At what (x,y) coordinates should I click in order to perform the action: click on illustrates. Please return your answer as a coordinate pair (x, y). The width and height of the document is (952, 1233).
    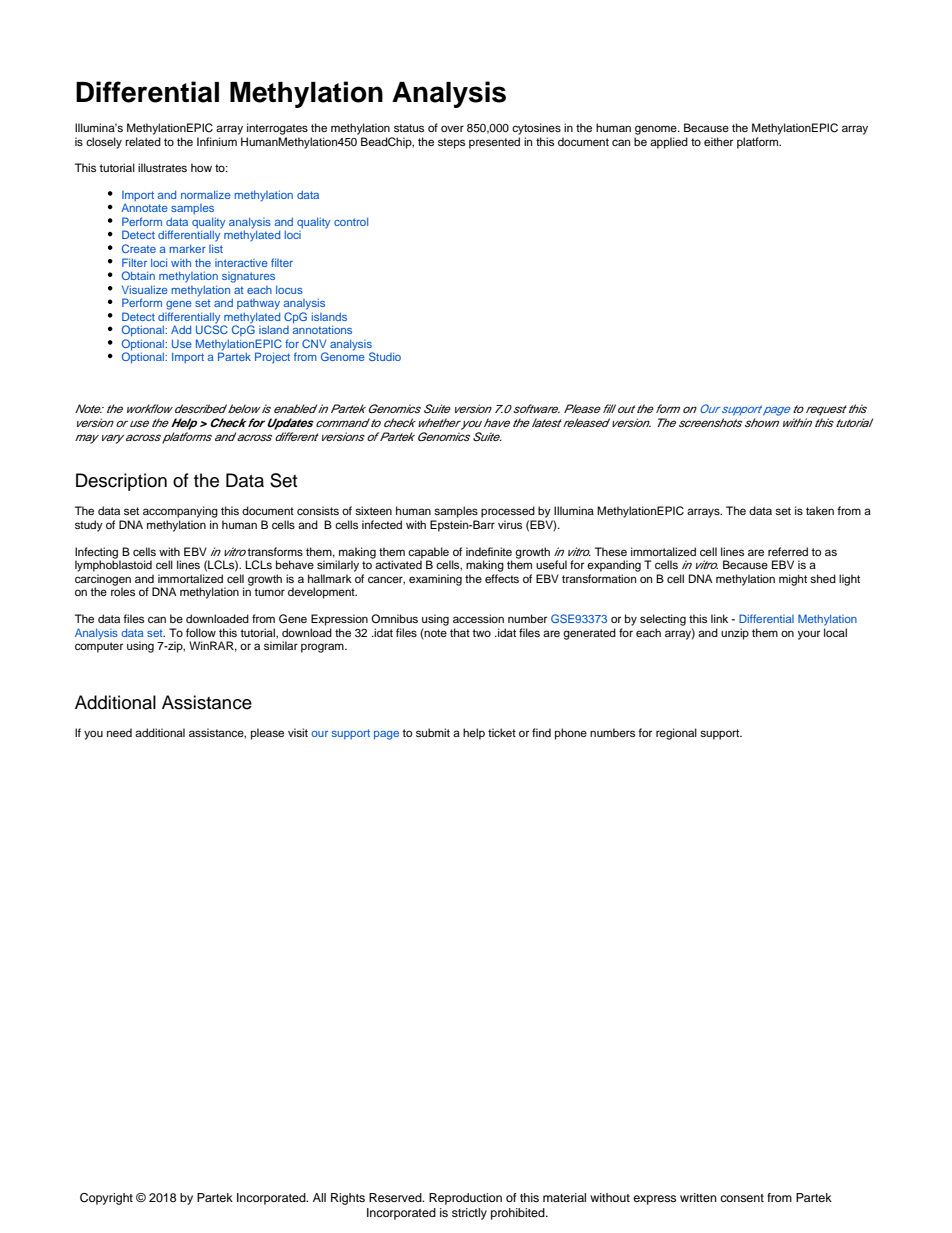
    Looking at the image, I should click on (162, 167).
